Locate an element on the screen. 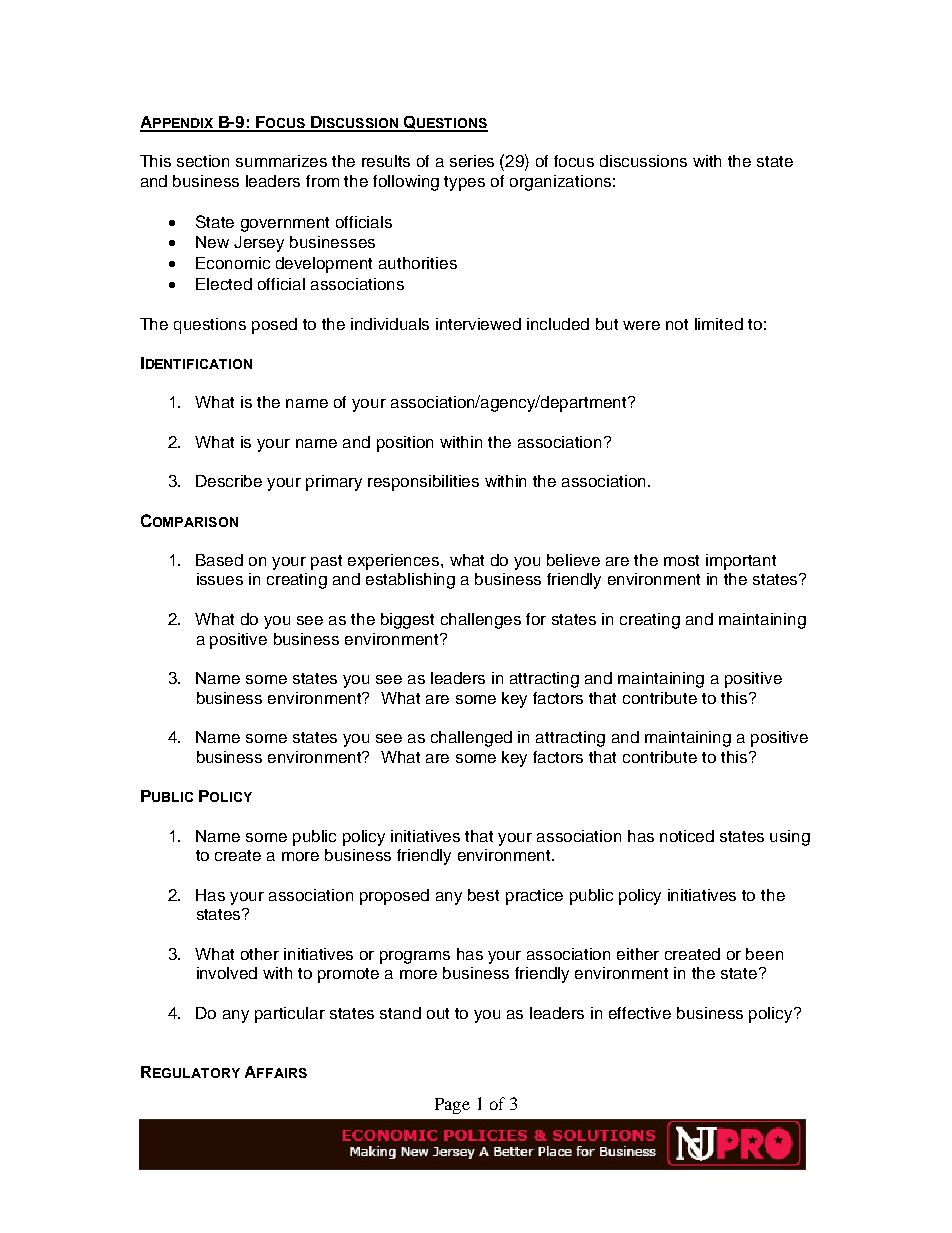 The width and height of the screenshot is (952, 1233). particular is located at coordinates (290, 1015).
